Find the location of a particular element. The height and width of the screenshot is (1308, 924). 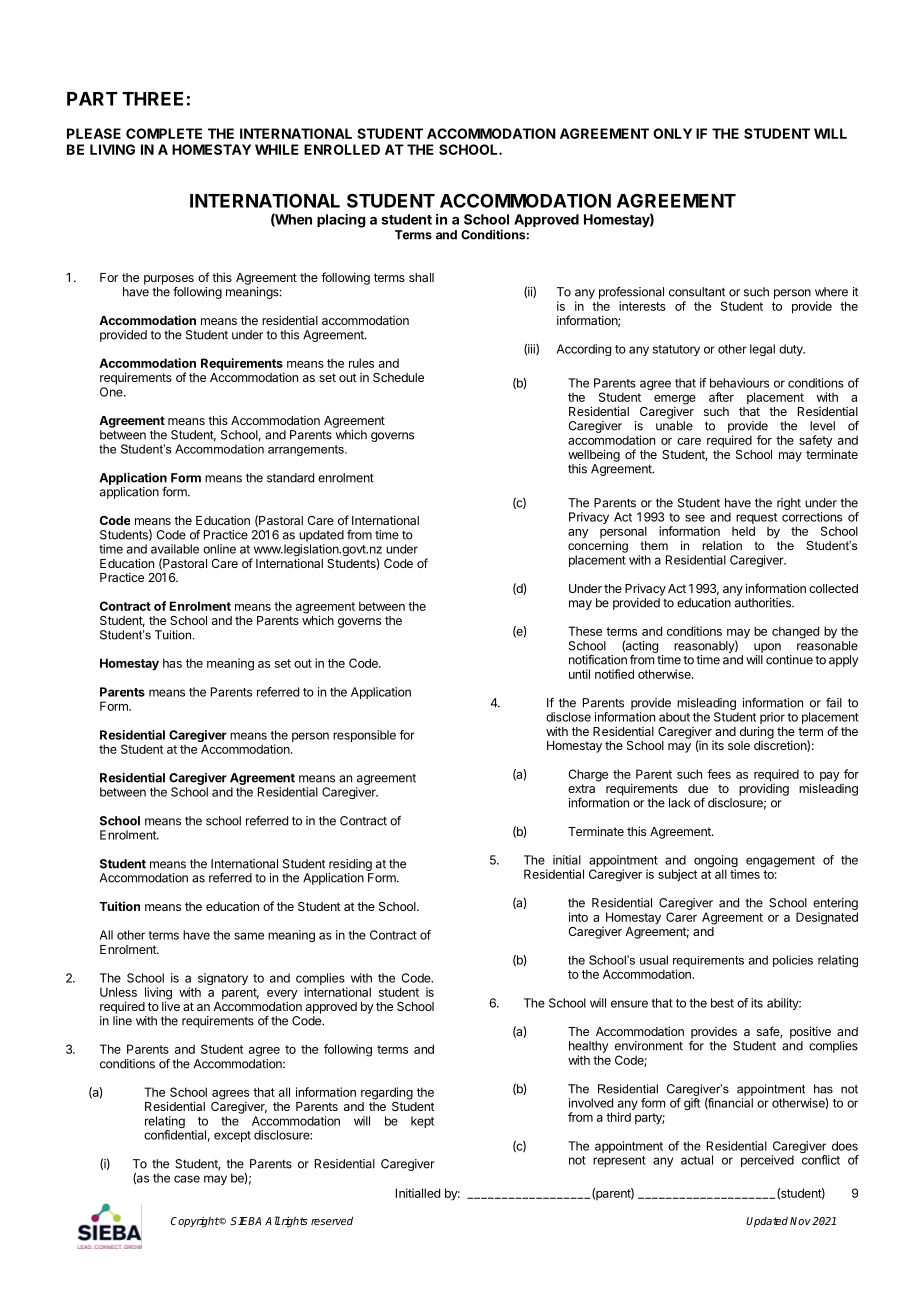

ENROLLED is located at coordinates (342, 149).
